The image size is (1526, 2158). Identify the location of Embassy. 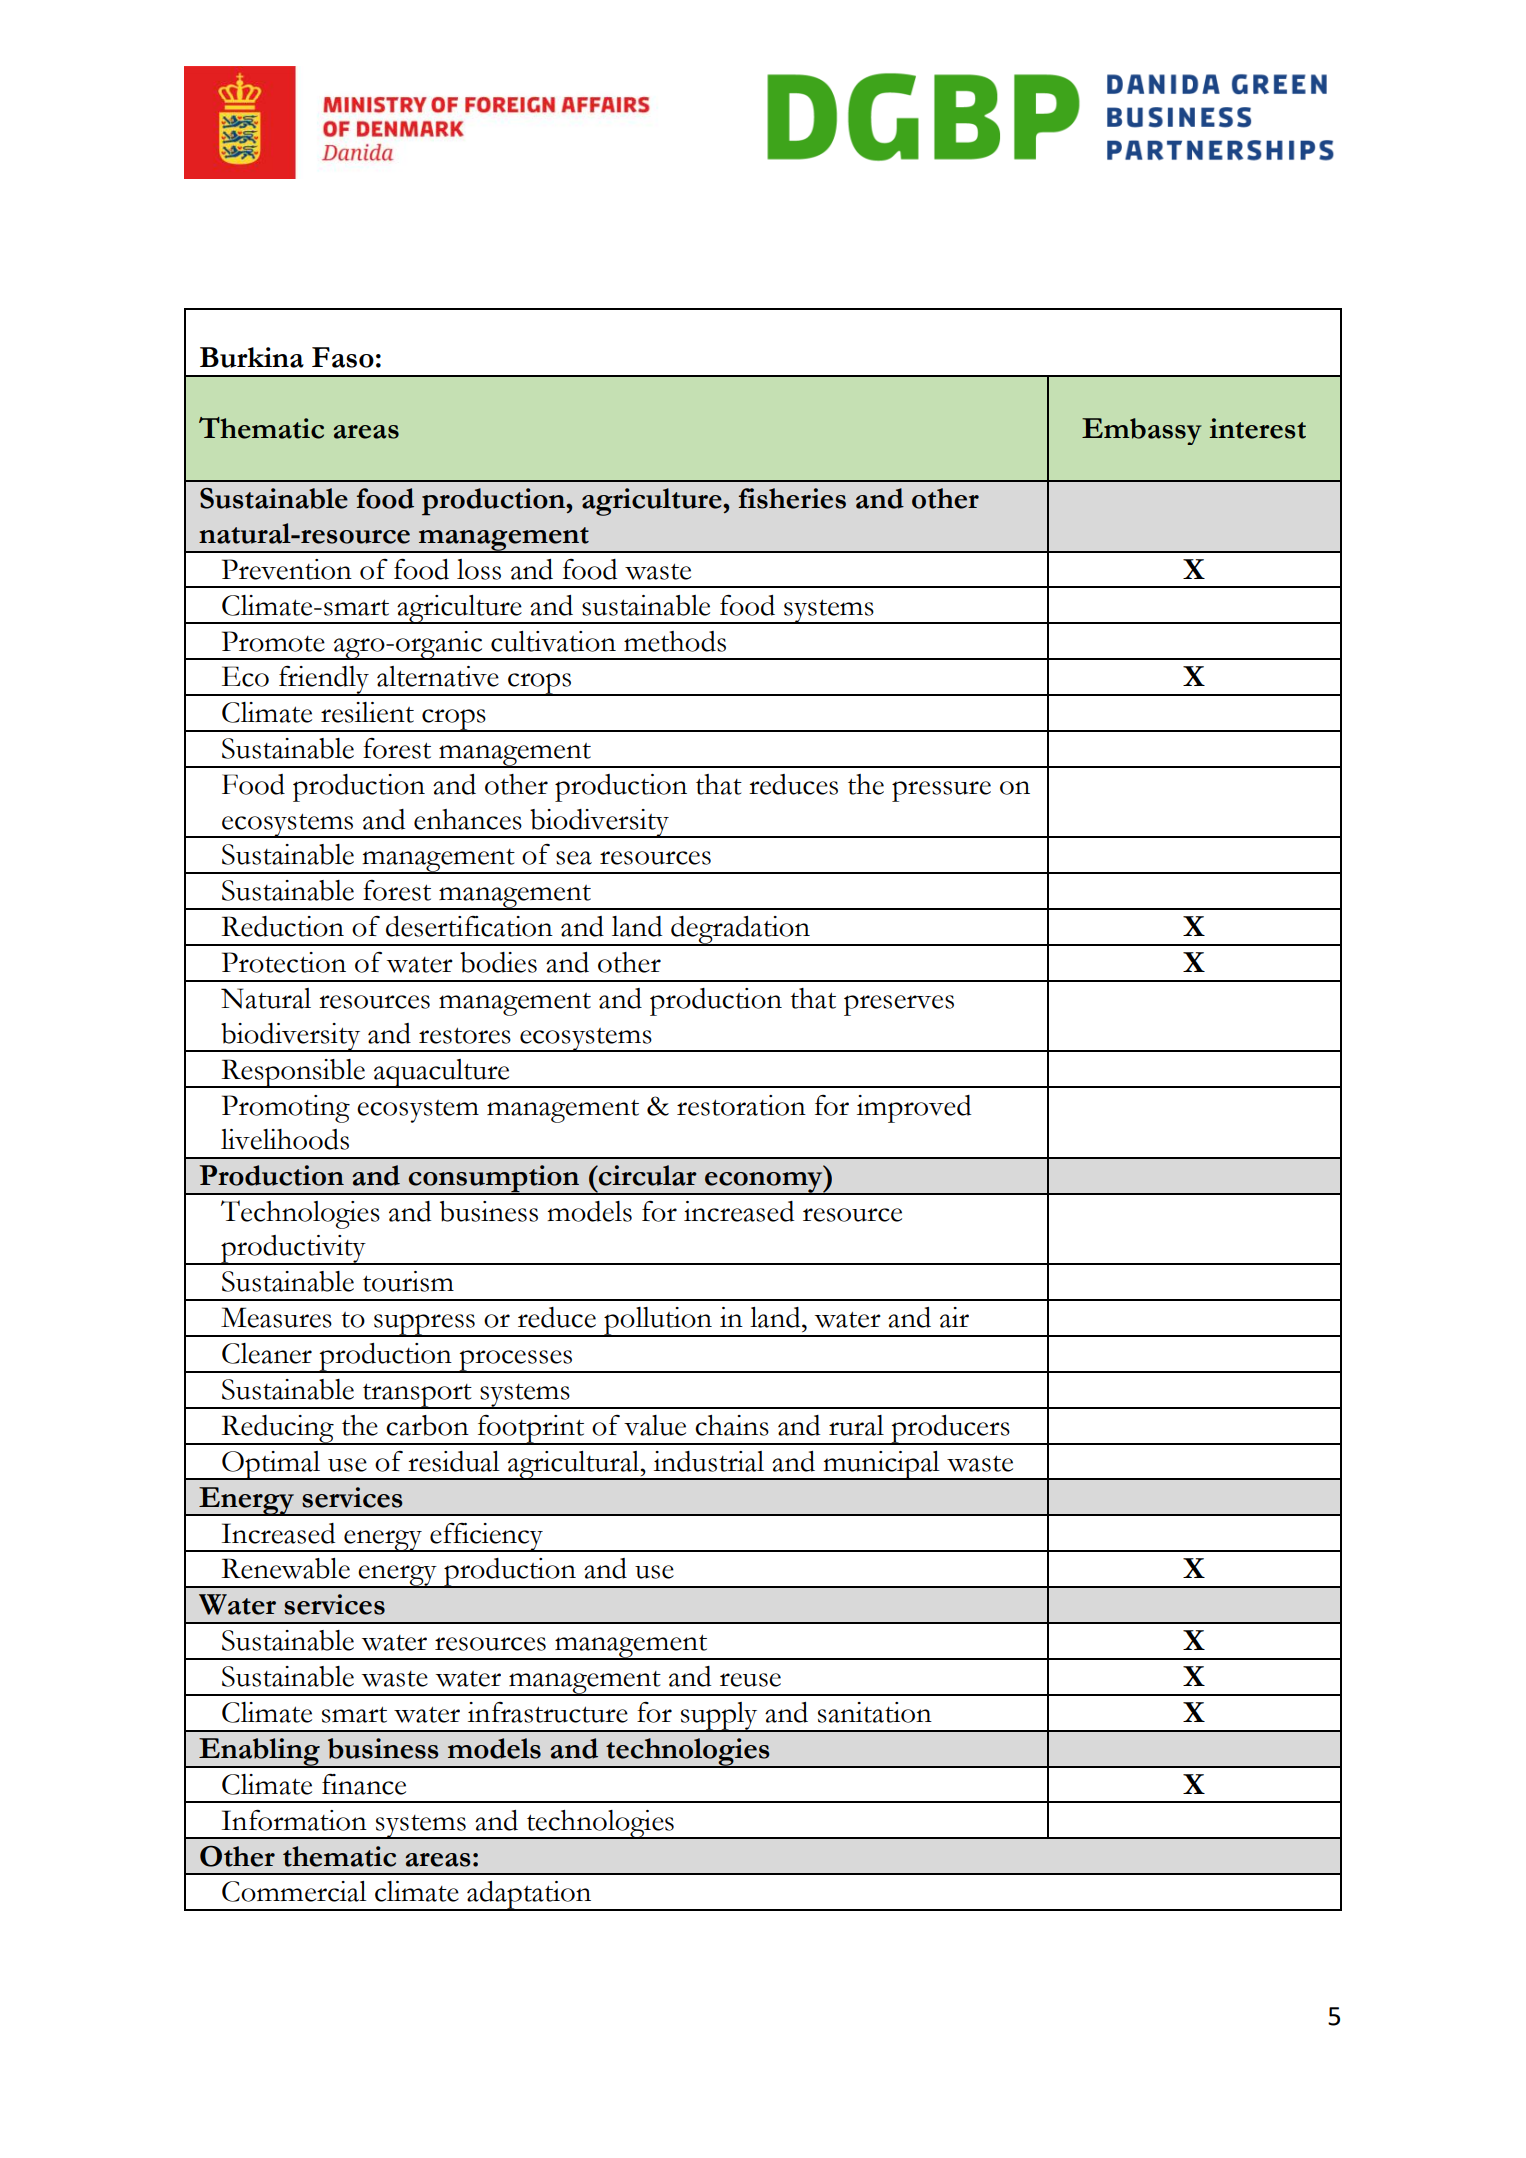
(1142, 431).
